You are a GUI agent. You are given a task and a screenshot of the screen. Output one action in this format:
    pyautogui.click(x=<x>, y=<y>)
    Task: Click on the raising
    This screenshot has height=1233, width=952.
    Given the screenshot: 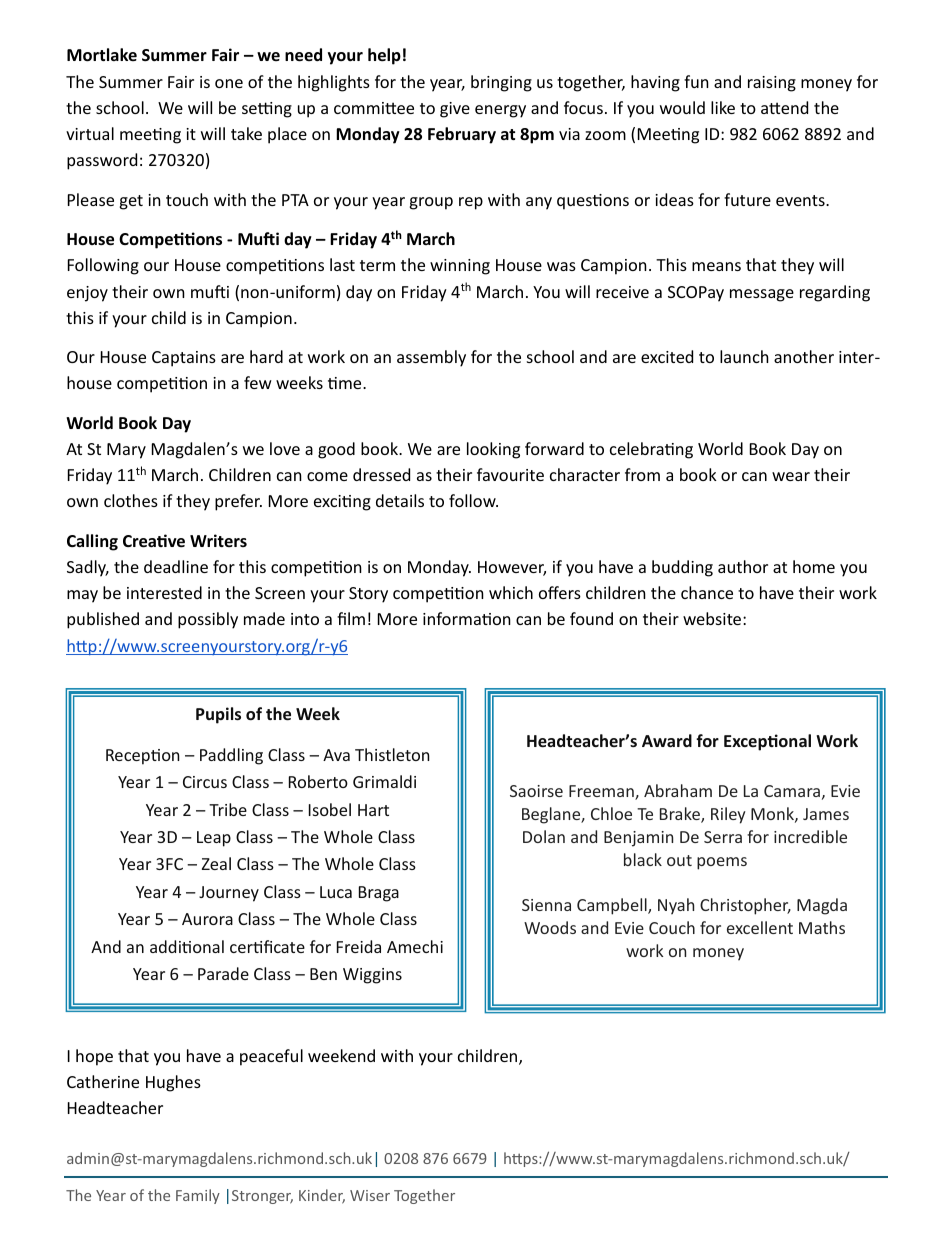 What is the action you would take?
    pyautogui.click(x=772, y=84)
